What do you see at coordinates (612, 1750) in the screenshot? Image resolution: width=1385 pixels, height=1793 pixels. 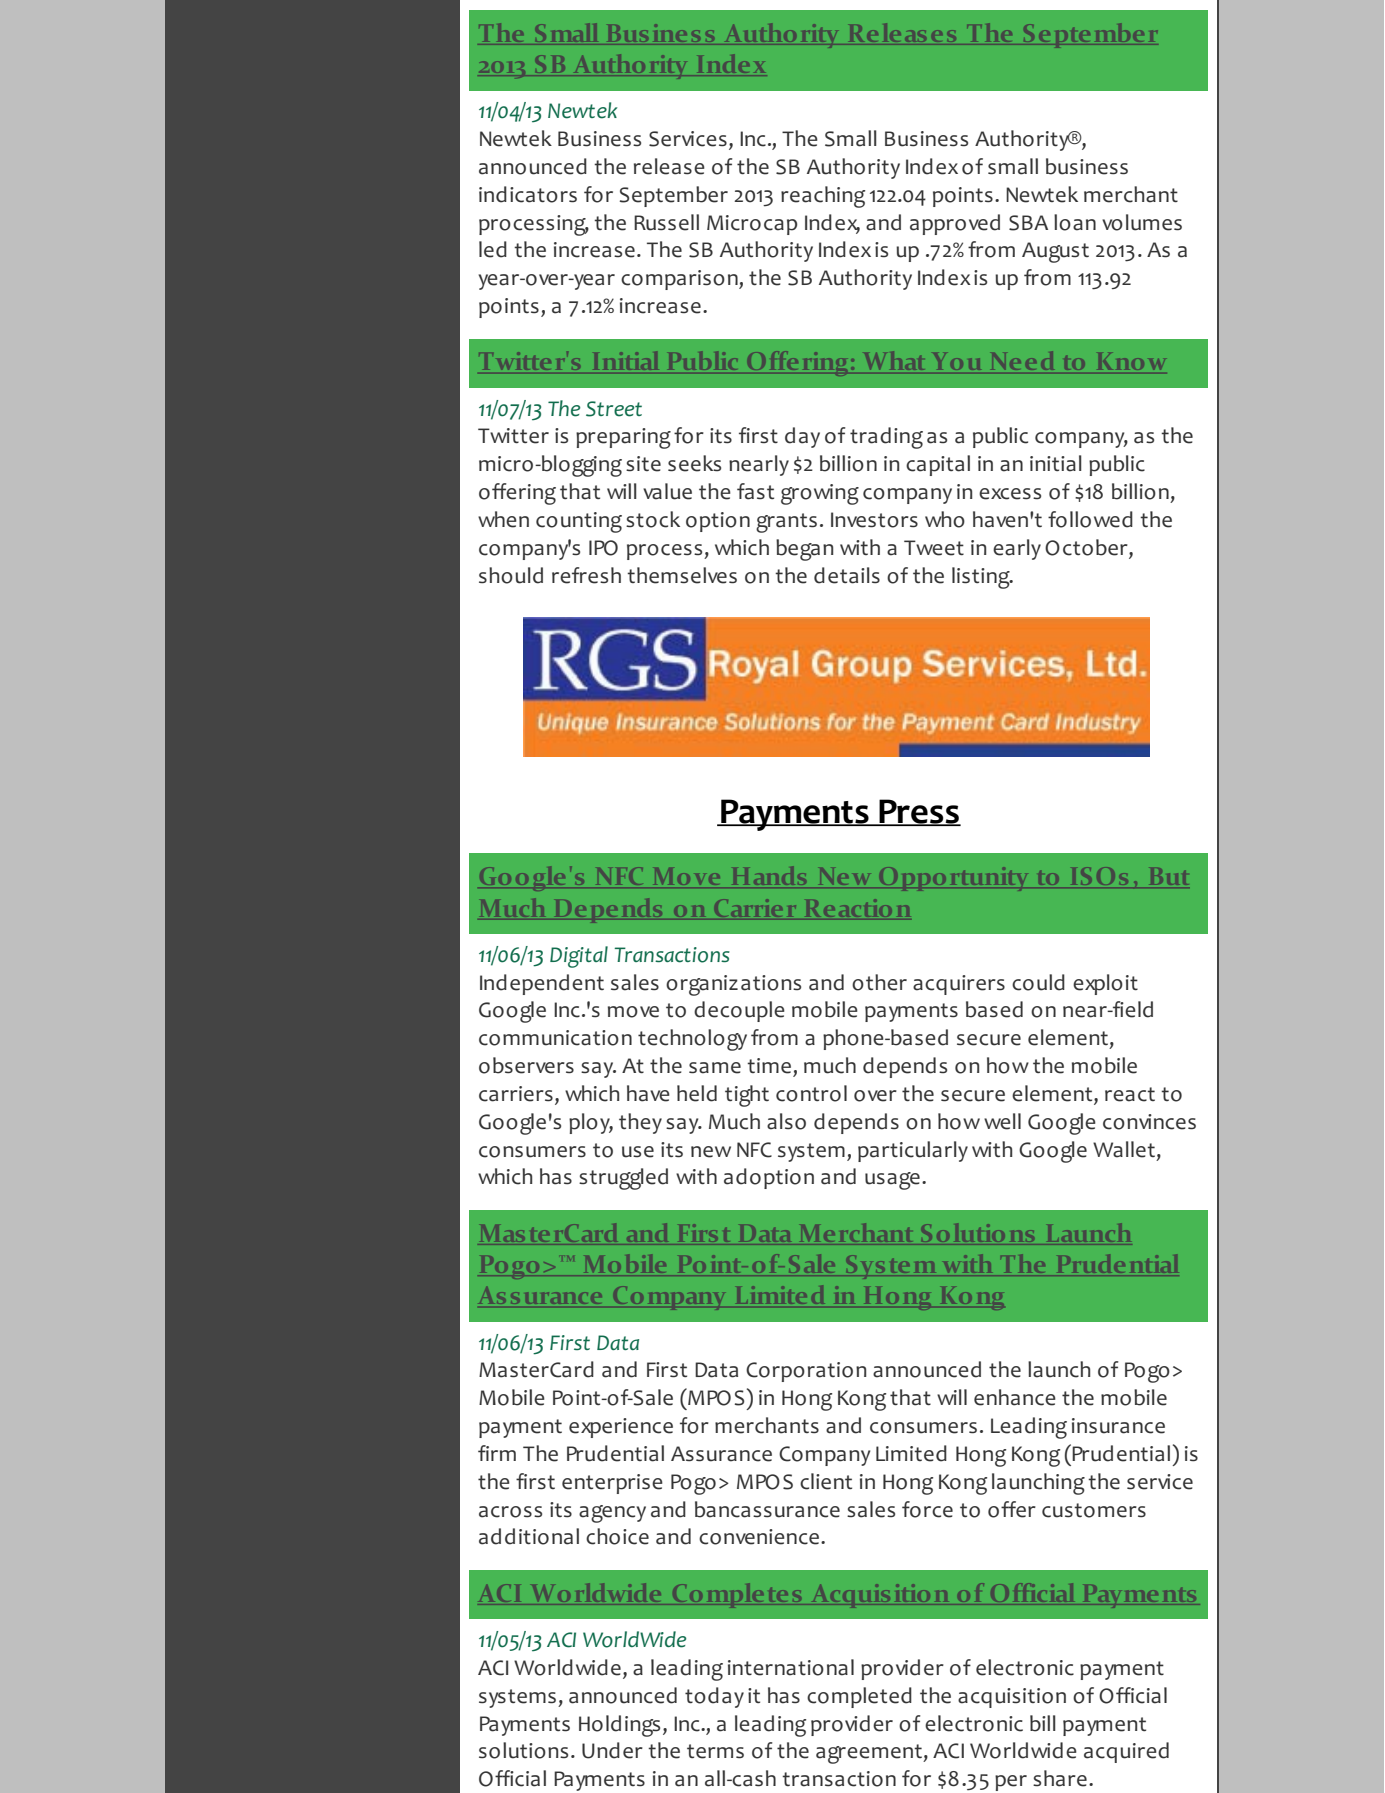 I see `Under` at bounding box center [612, 1750].
